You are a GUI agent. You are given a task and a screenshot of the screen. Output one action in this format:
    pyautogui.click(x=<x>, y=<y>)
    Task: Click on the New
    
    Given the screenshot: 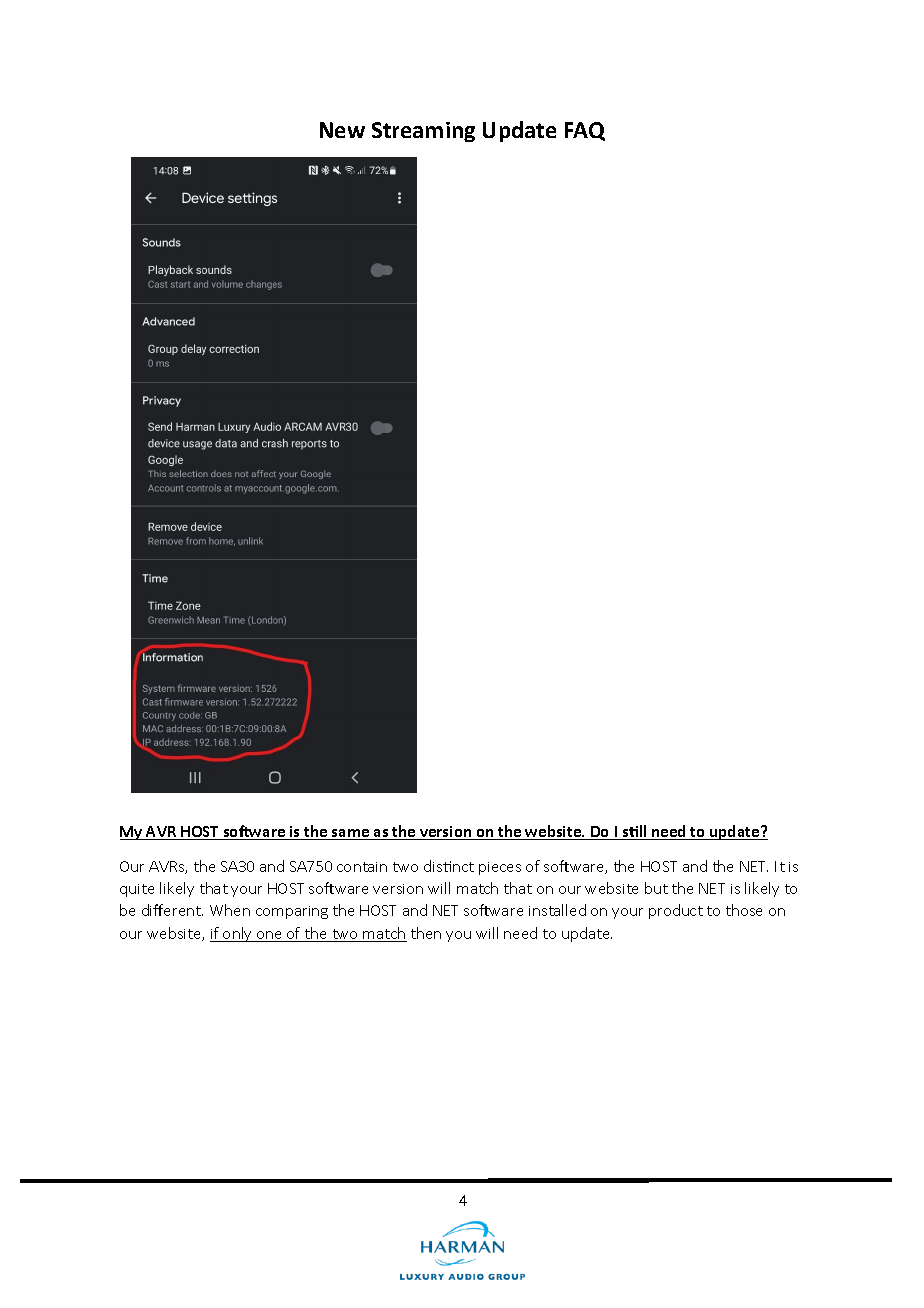 What is the action you would take?
    pyautogui.click(x=342, y=130)
